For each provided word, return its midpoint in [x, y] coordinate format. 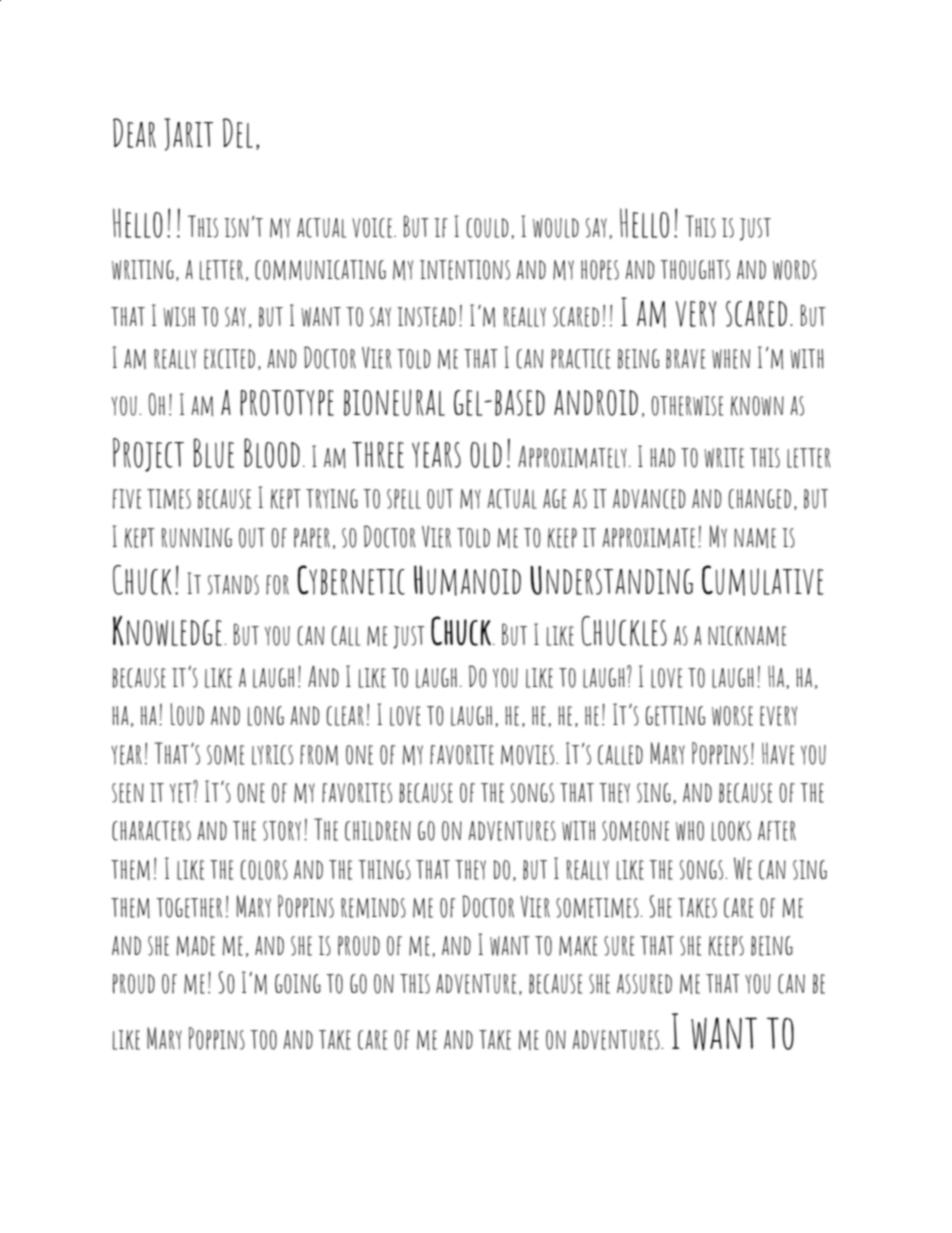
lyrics [272, 755]
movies [529, 755]
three [378, 454]
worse [732, 716]
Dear [134, 133]
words [795, 270]
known [757, 406]
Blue [214, 453]
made [196, 946]
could [487, 228]
